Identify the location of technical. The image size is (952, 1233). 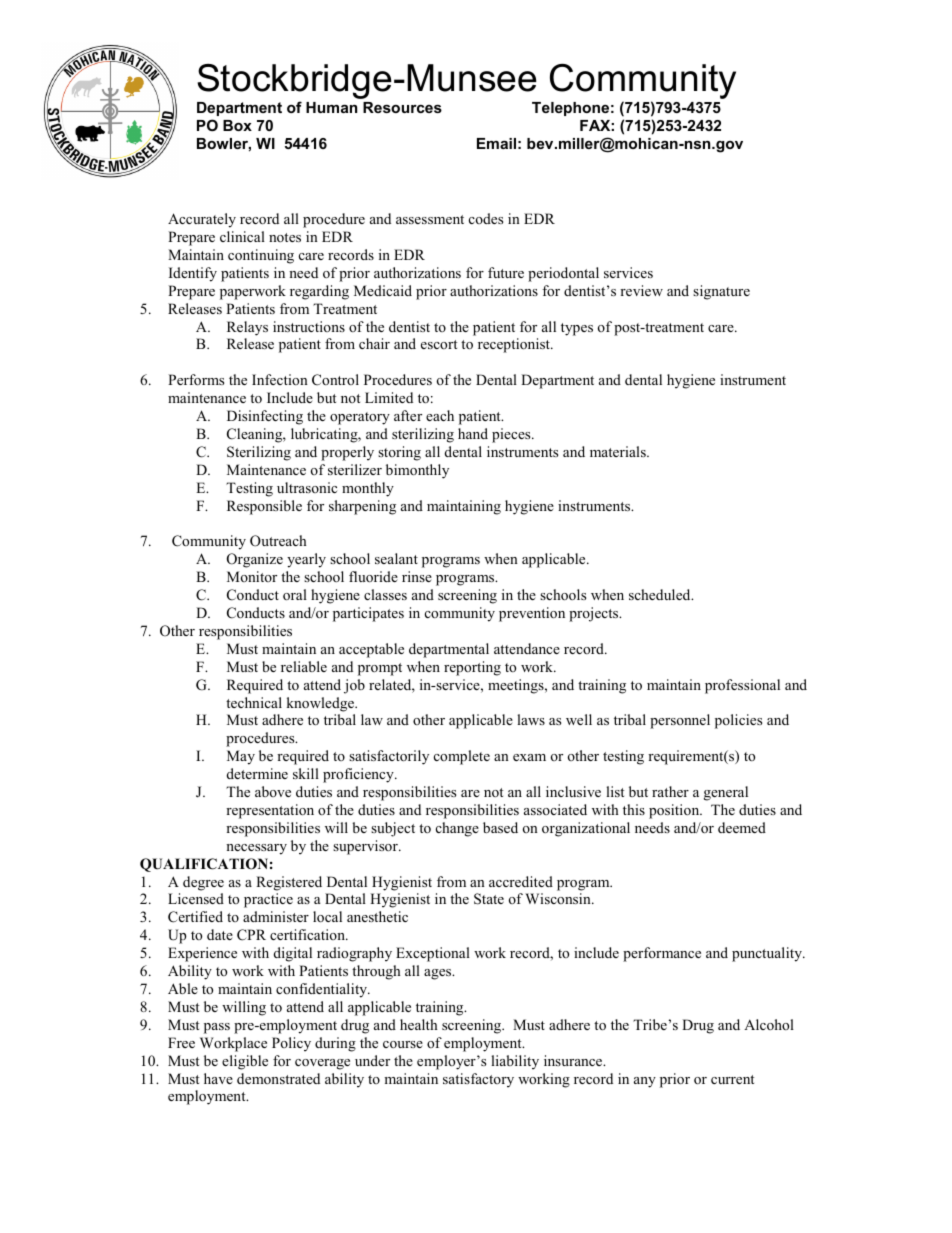
(254, 702).
